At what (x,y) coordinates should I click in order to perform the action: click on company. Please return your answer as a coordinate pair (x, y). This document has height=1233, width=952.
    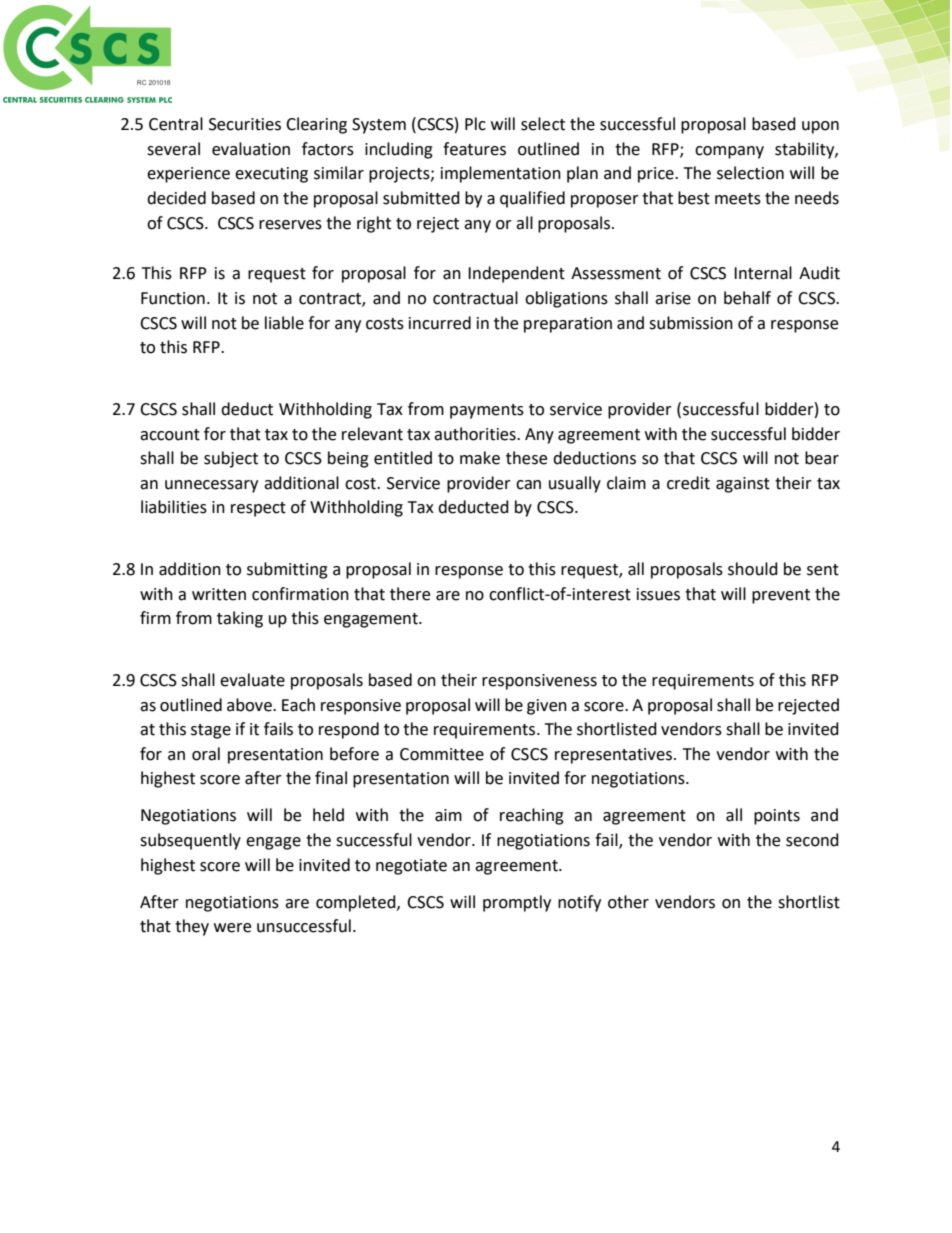
    Looking at the image, I should click on (729, 152).
